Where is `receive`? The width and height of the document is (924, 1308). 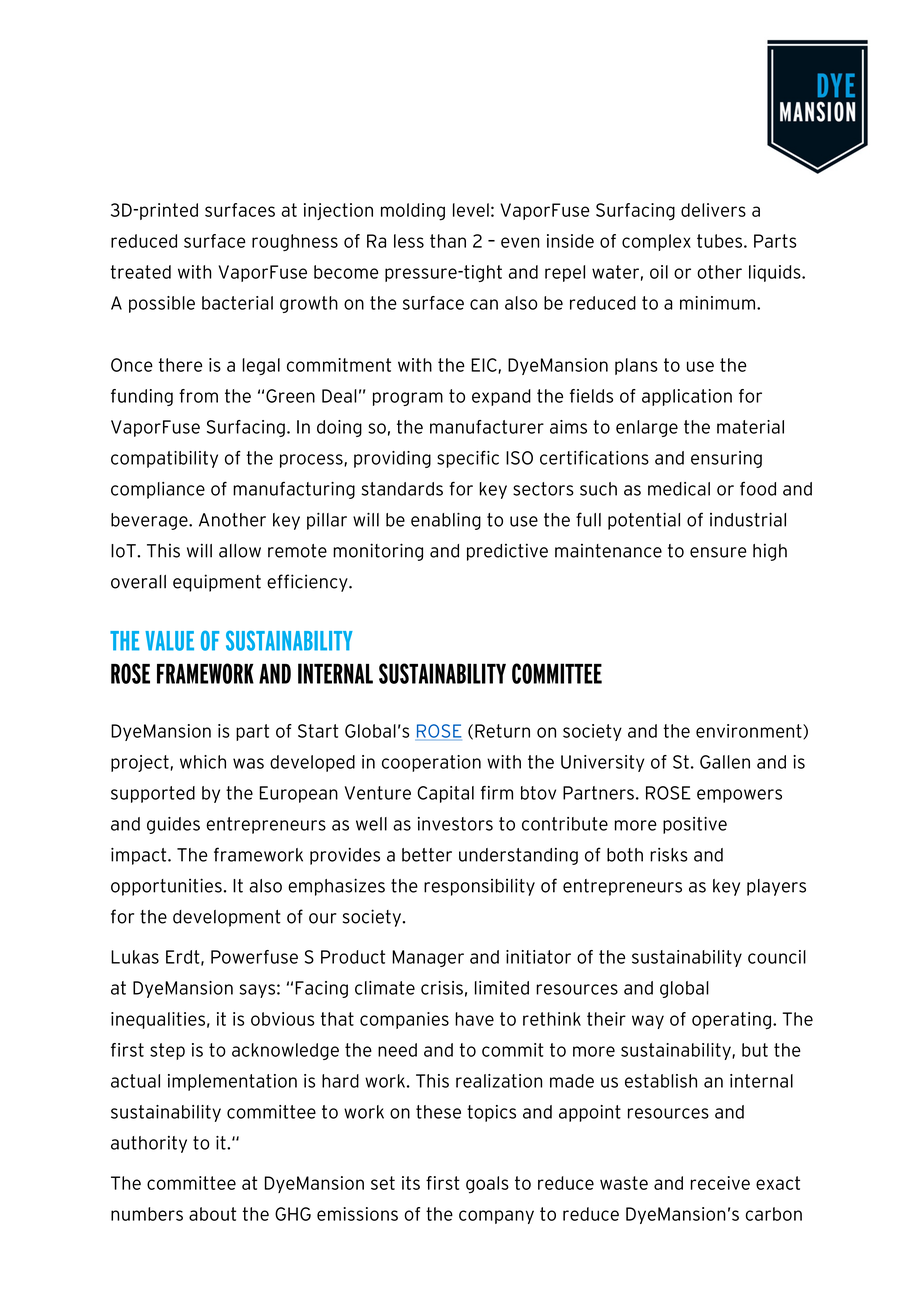 receive is located at coordinates (720, 1183).
